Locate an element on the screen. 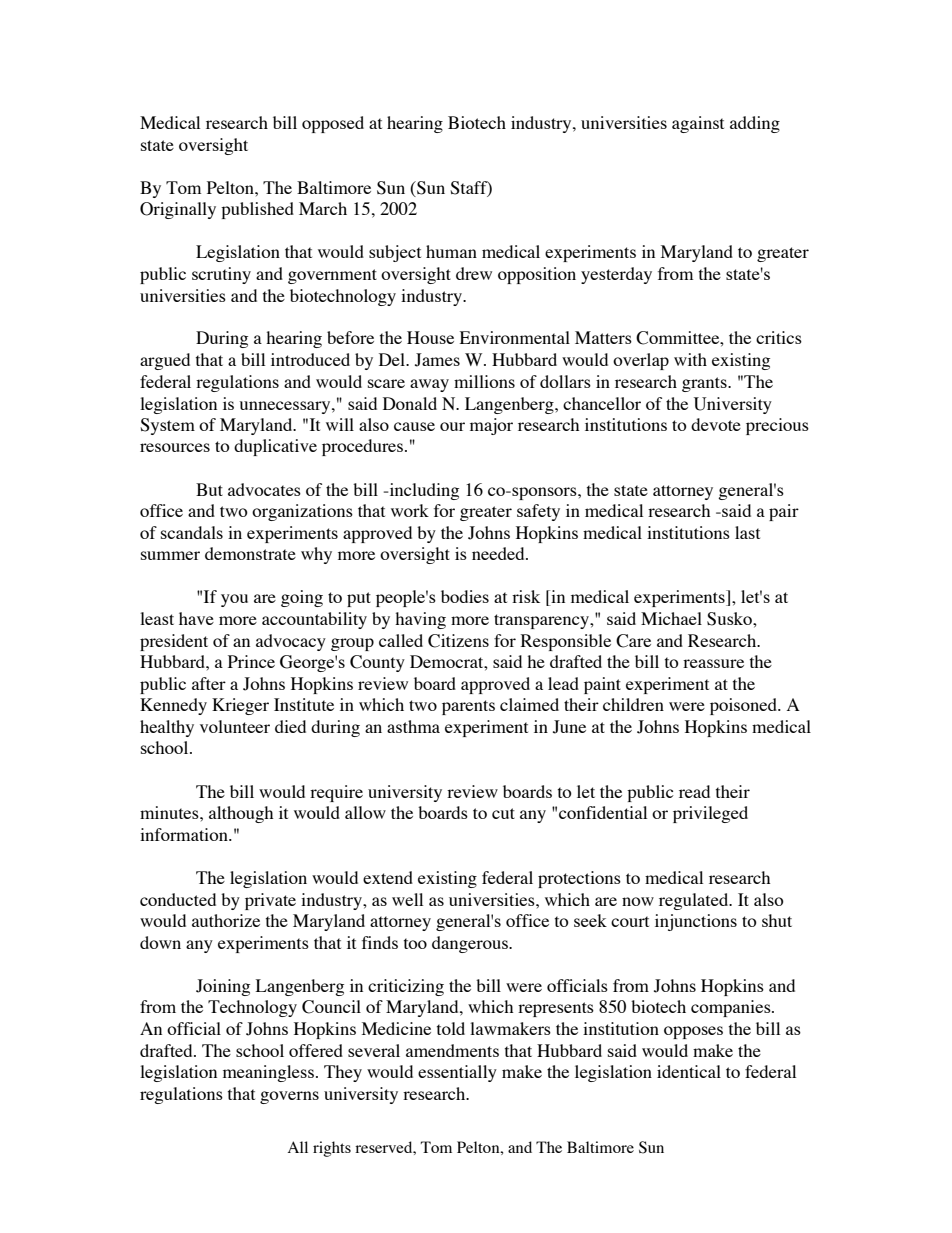 The image size is (952, 1233). Citizens is located at coordinates (458, 641).
